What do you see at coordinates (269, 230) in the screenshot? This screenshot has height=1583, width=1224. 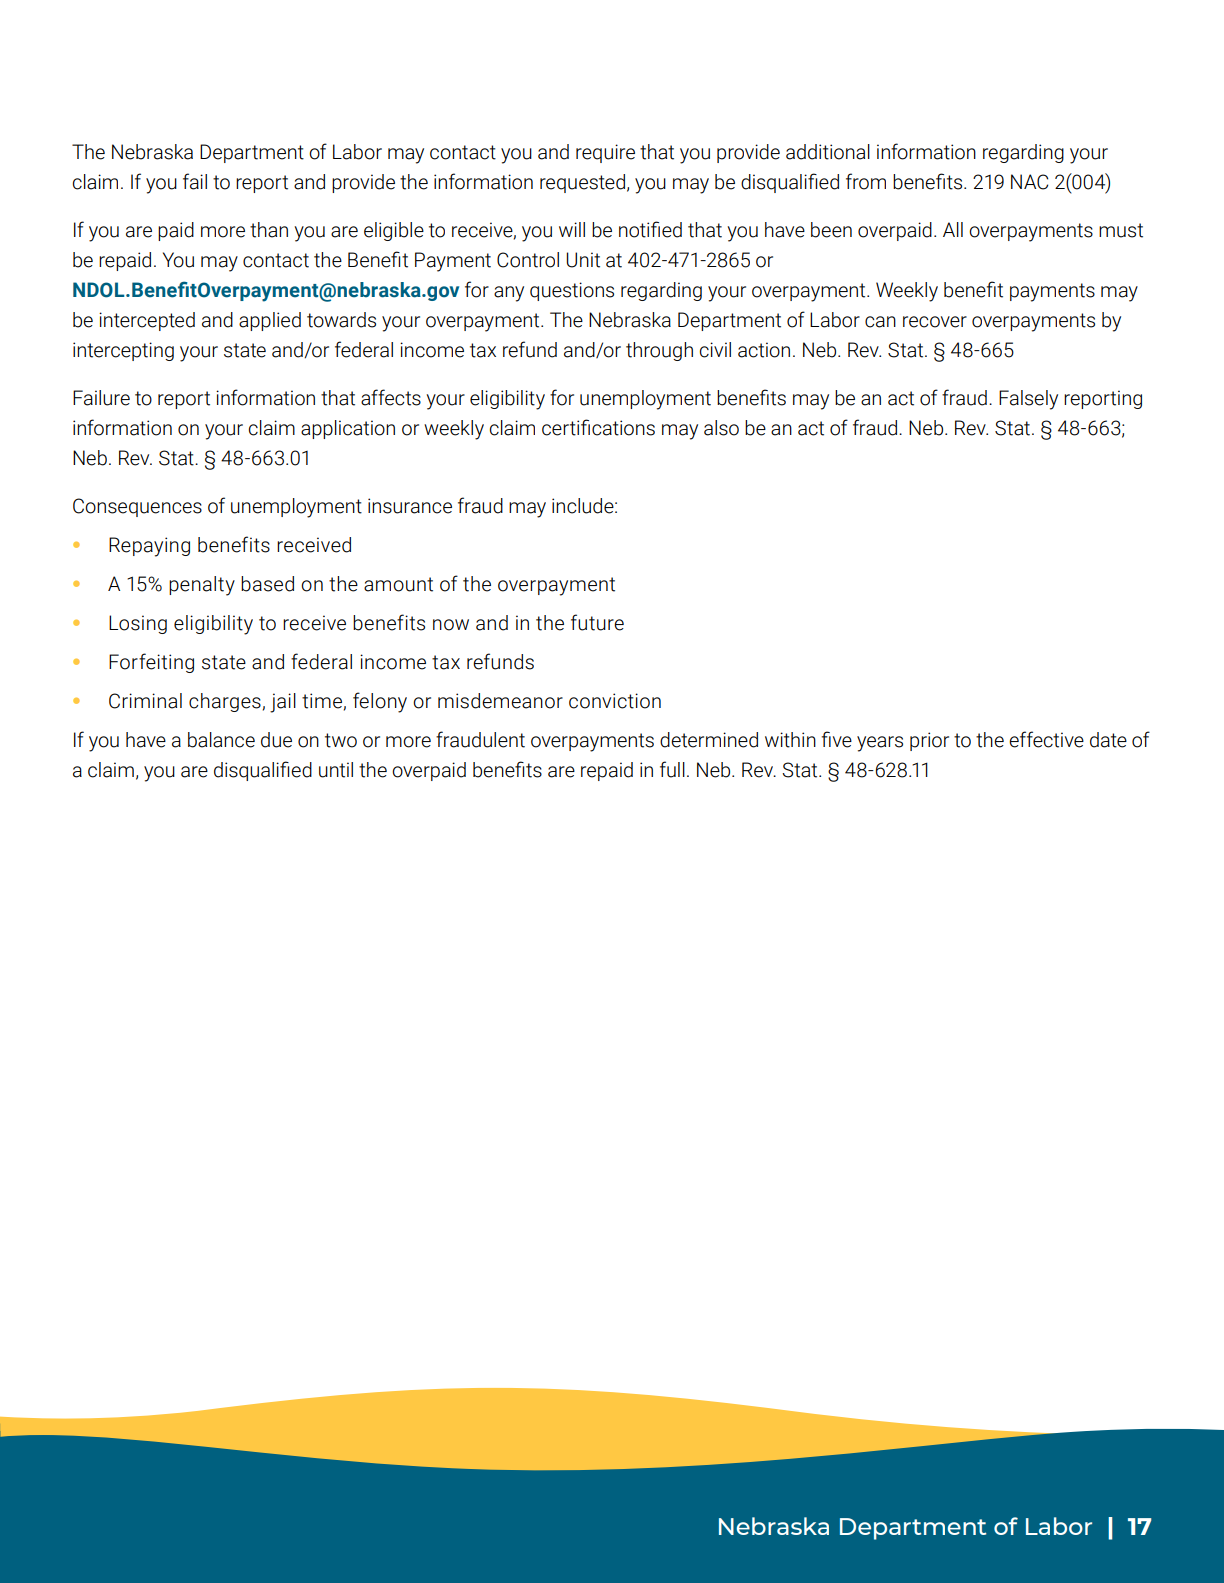 I see `than` at bounding box center [269, 230].
